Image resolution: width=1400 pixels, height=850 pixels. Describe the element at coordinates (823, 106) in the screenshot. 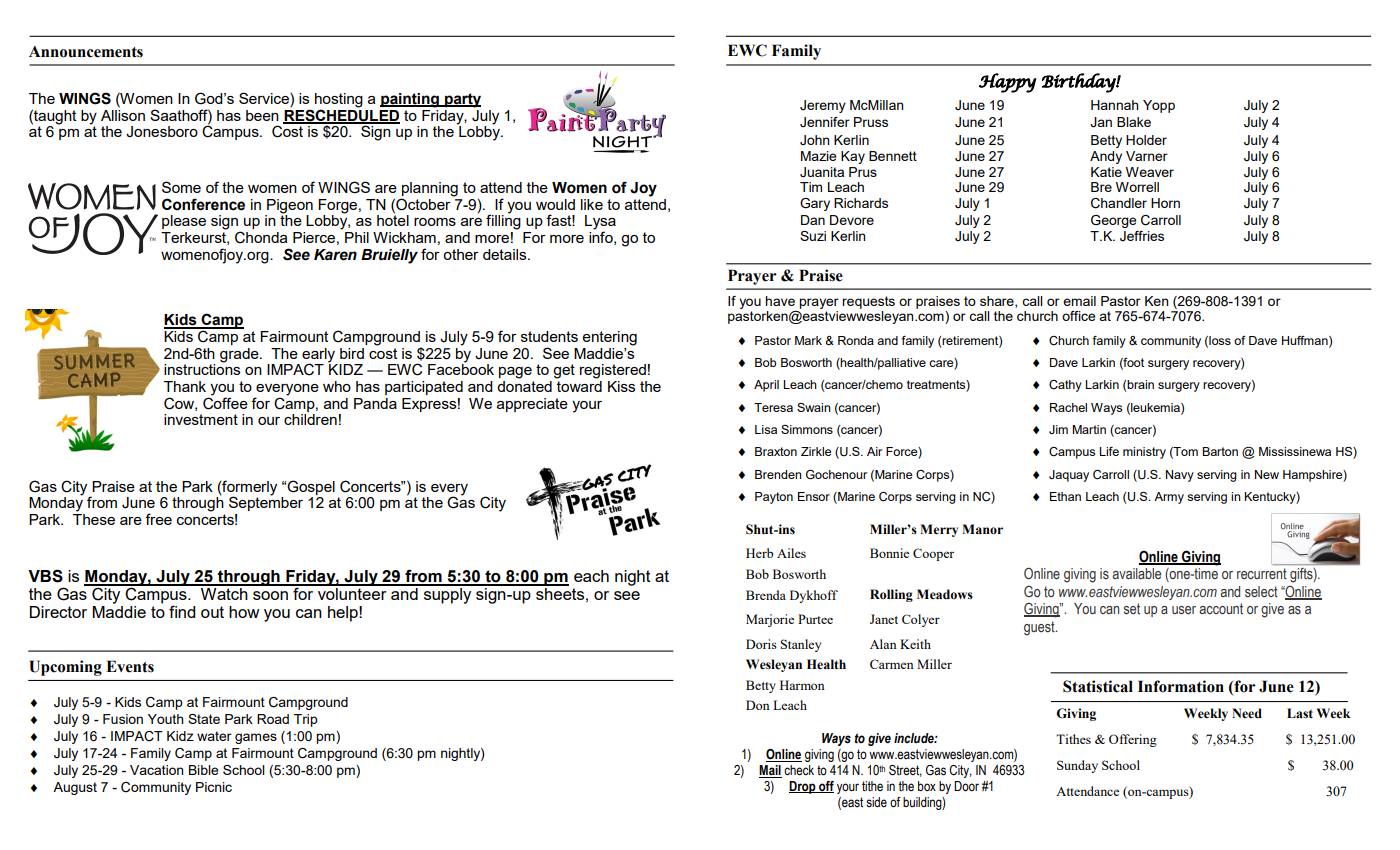

I see `Jeremy` at that location.
